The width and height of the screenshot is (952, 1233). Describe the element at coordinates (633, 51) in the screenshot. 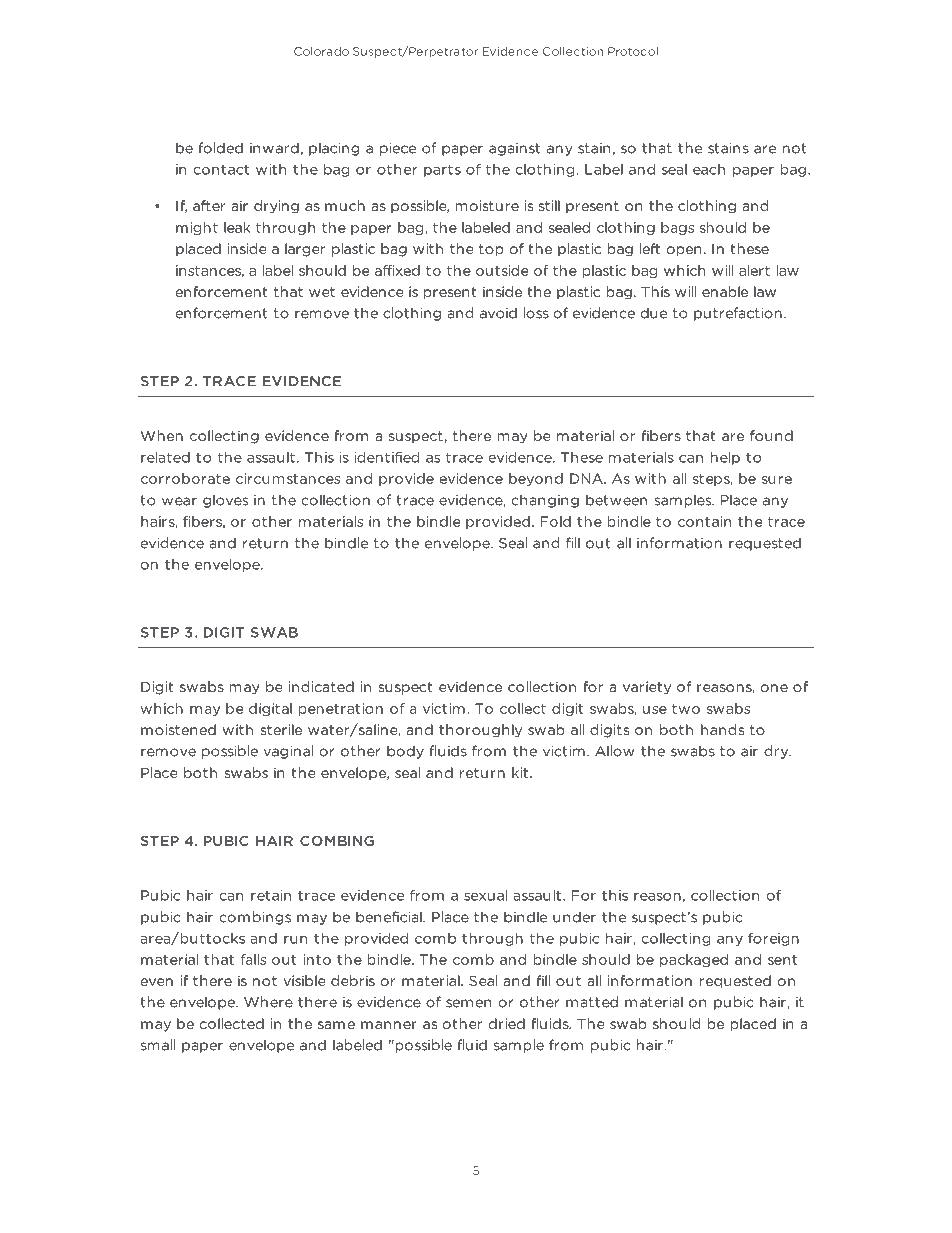

I see `Protocol` at that location.
